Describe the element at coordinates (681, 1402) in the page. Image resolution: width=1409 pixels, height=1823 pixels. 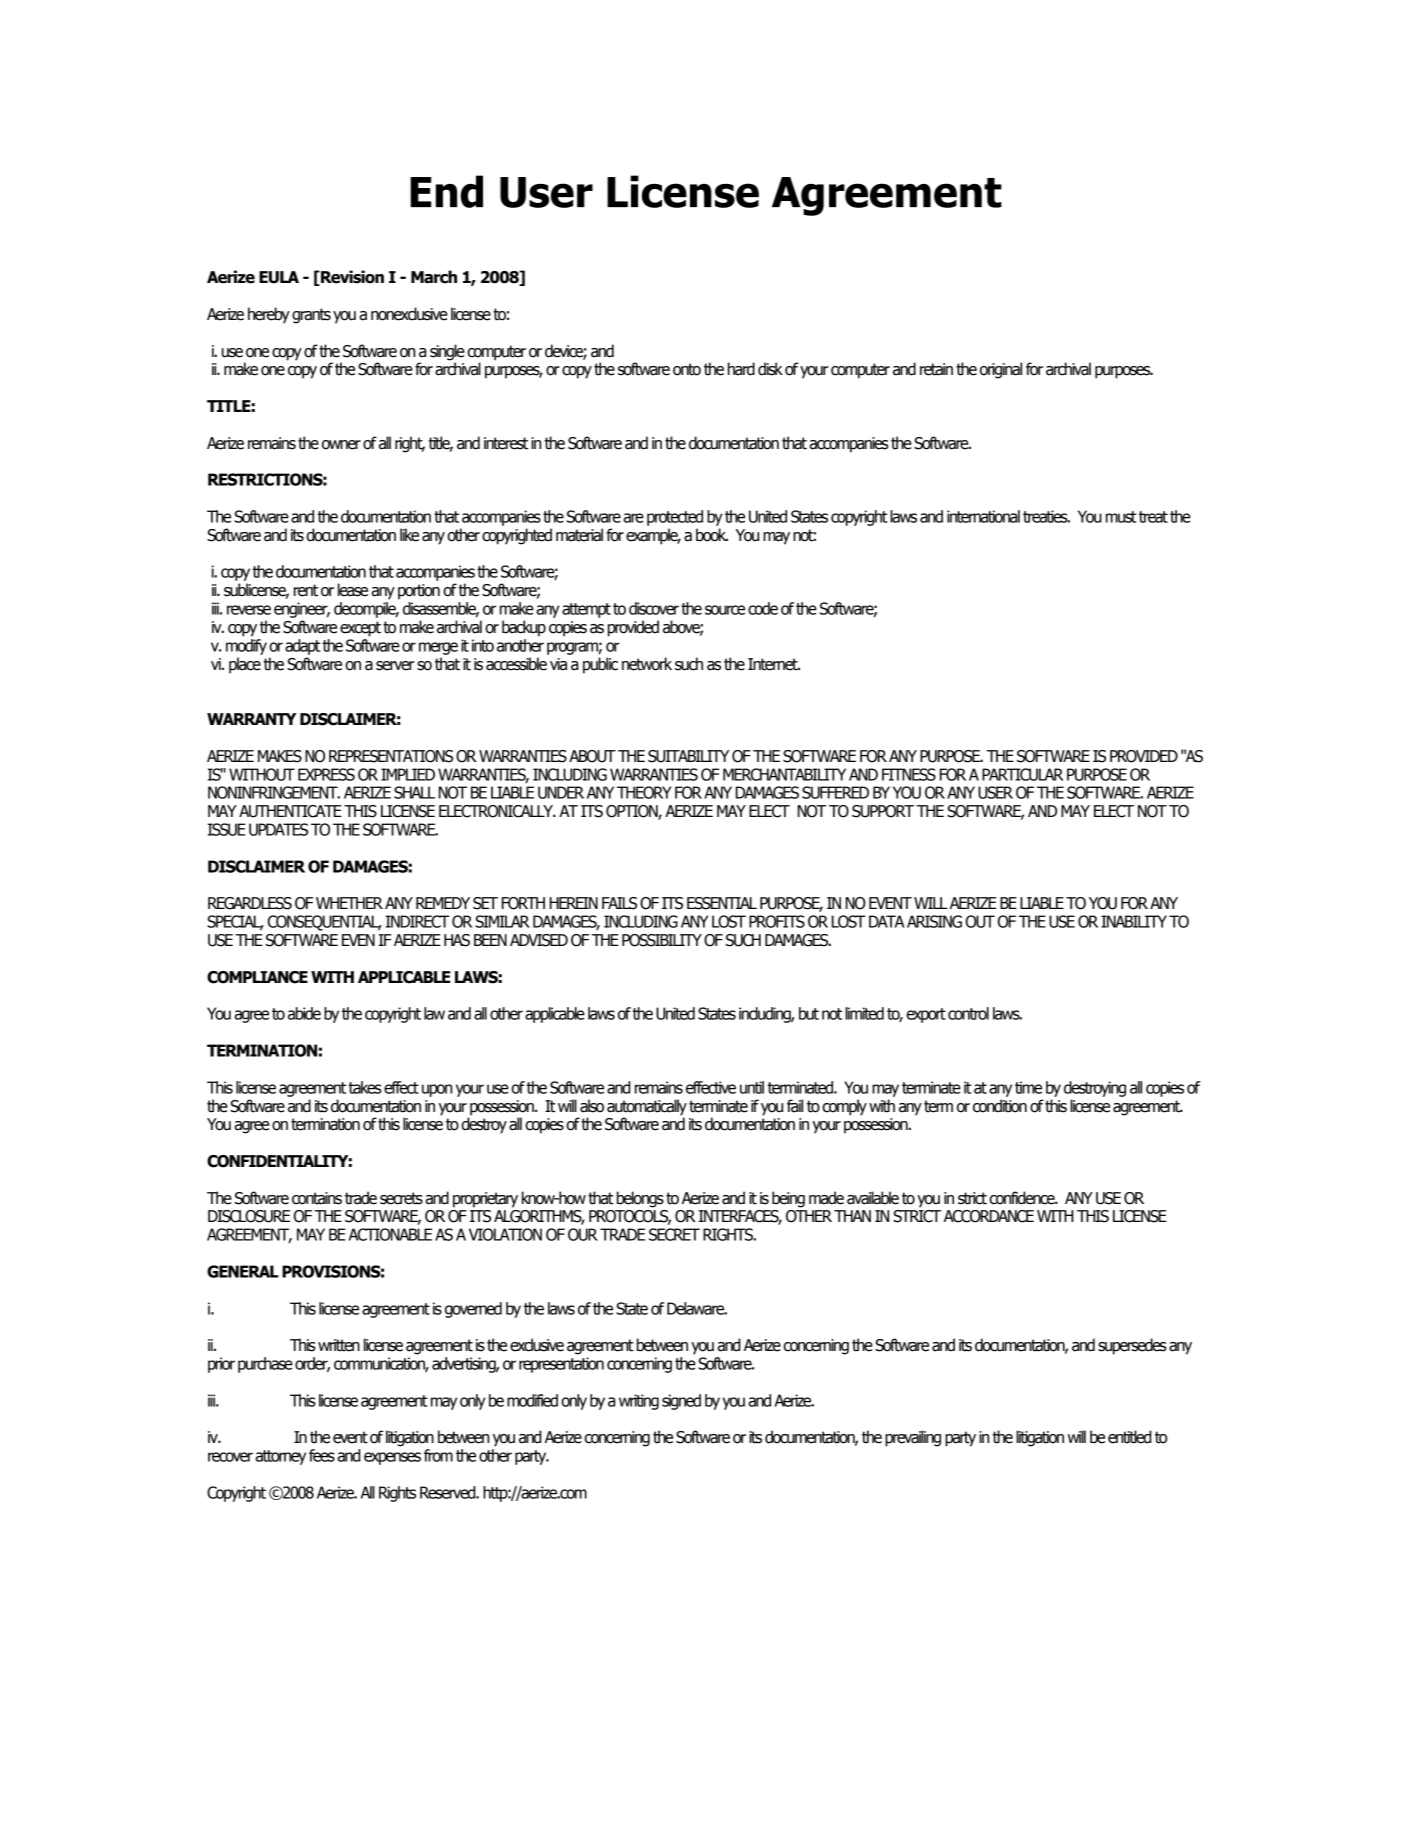
I see `signed` at that location.
